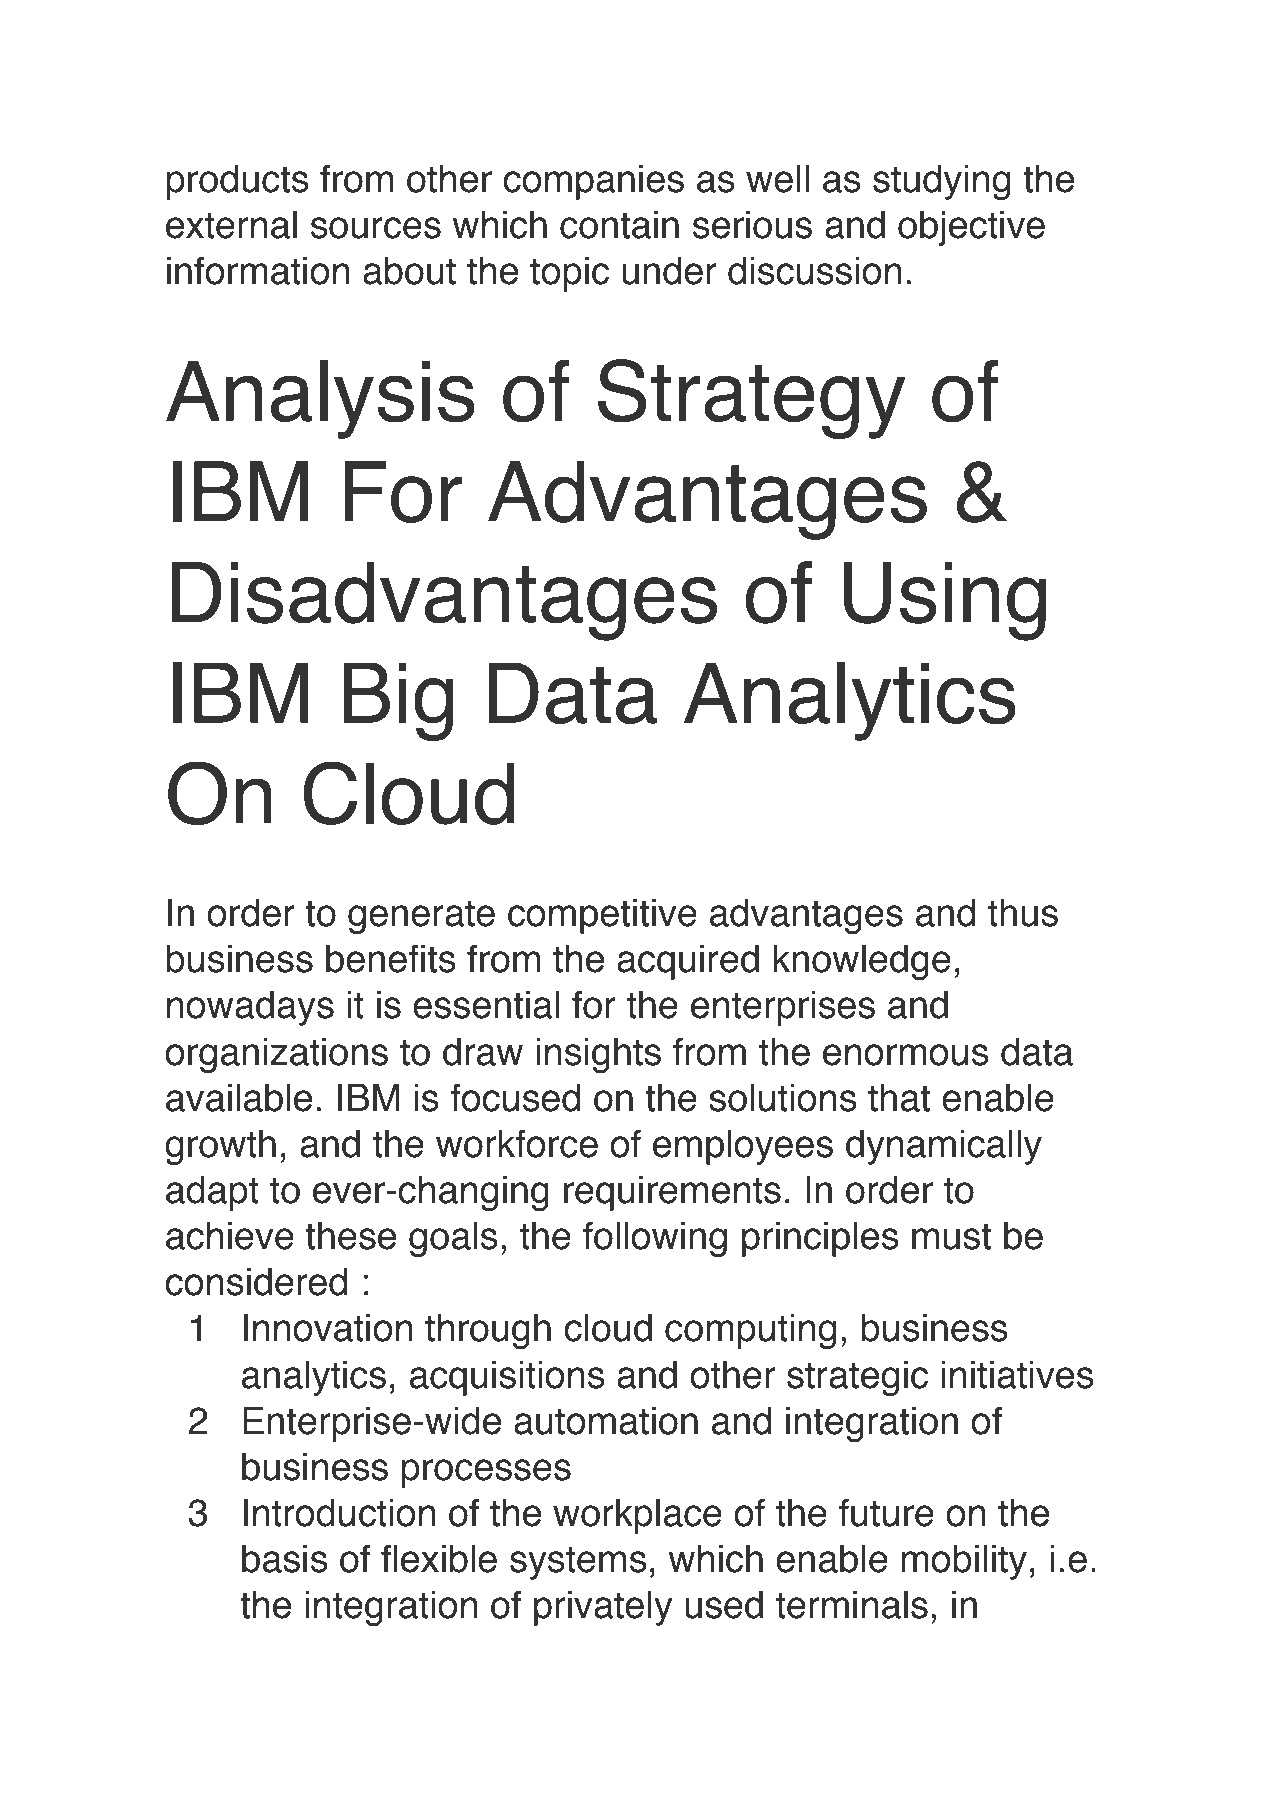 This screenshot has height=1805, width=1276. I want to click on systems, so click(578, 1563).
